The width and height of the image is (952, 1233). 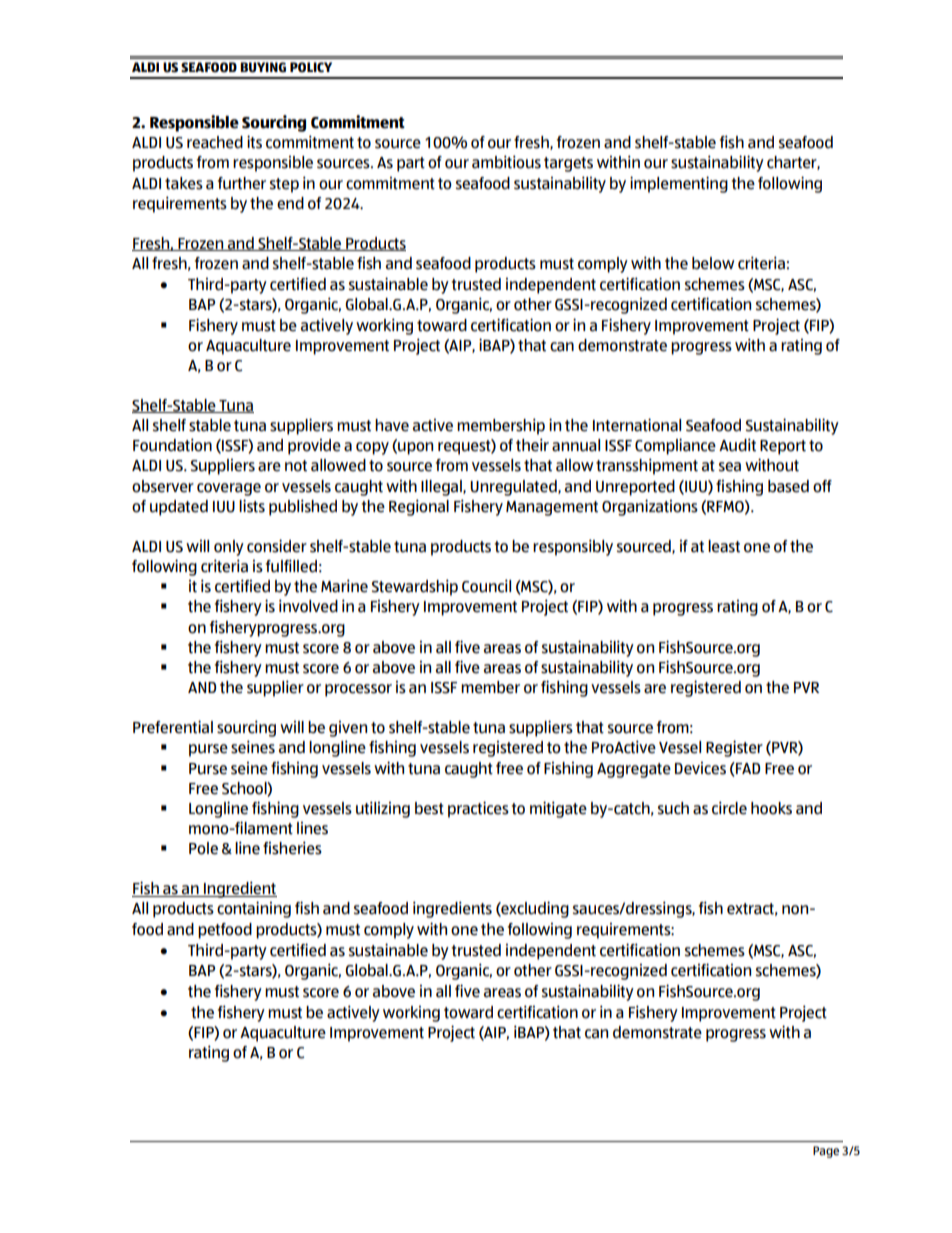 I want to click on below, so click(x=713, y=263).
